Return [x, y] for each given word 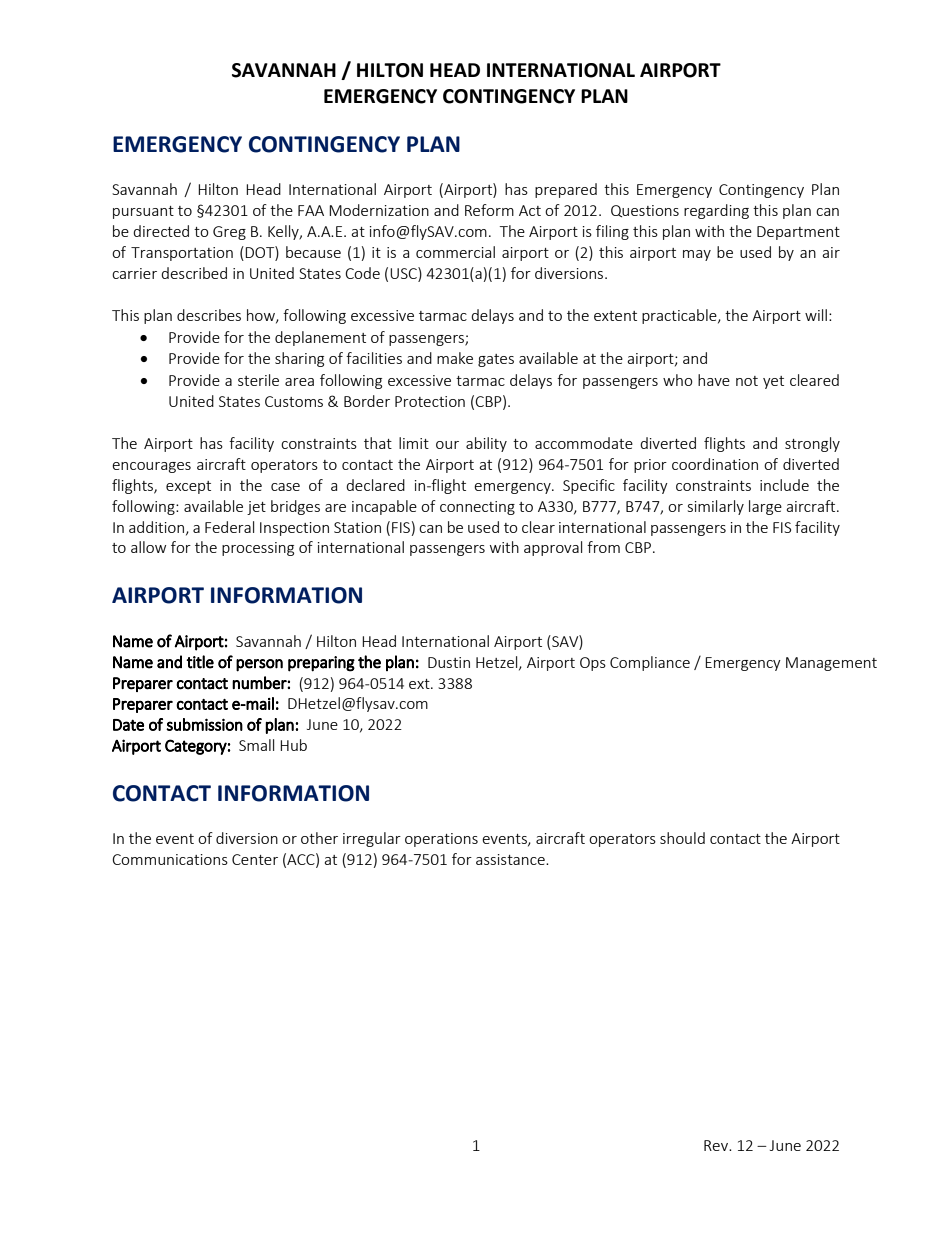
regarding [716, 211]
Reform [489, 210]
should [682, 838]
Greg [229, 233]
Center [255, 859]
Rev [717, 1145]
